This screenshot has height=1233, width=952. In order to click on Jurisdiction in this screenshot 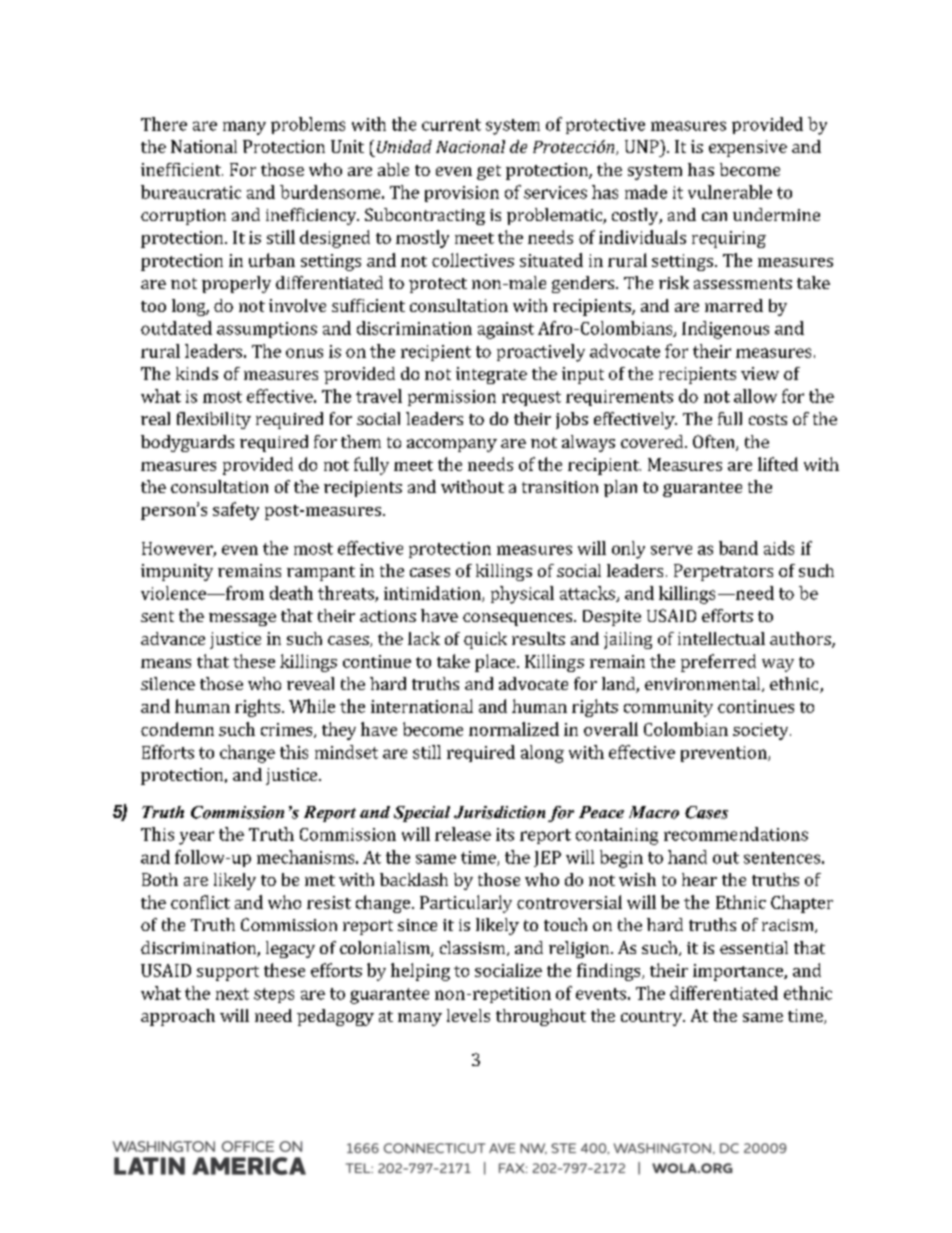, I will do `click(499, 812)`.
